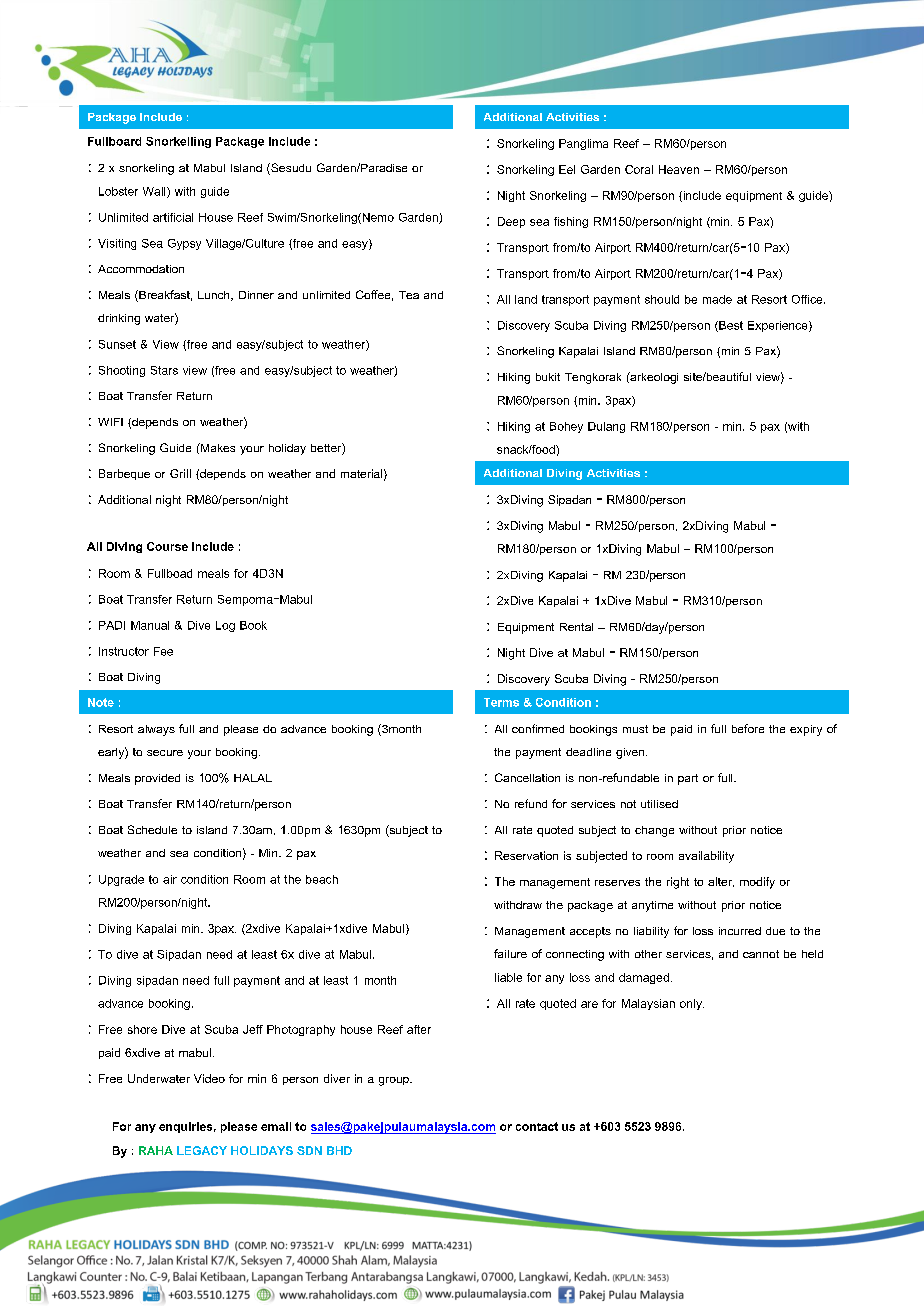 The image size is (924, 1308). I want to click on Deep, so click(511, 222).
